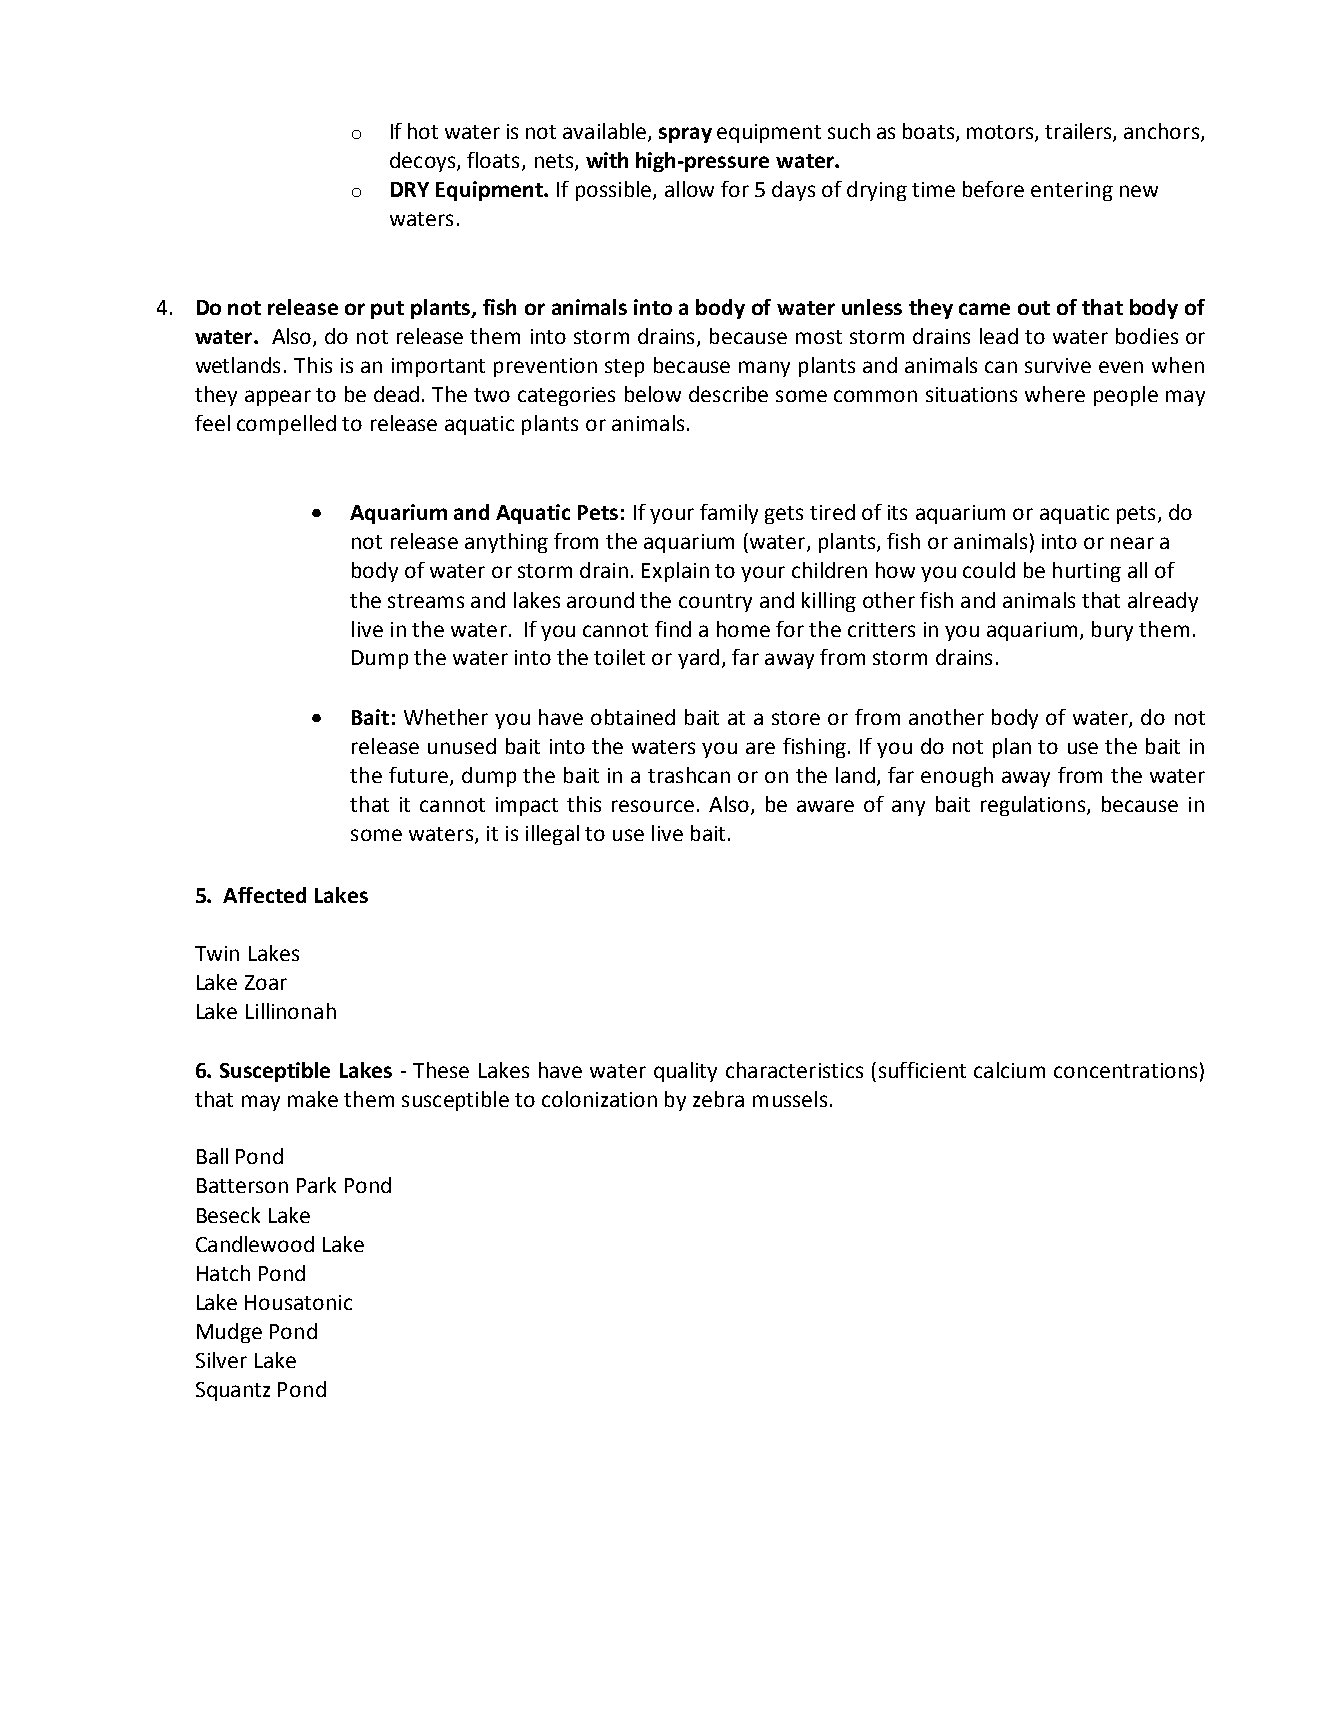 This image has width=1323, height=1712. What do you see at coordinates (221, 1360) in the image?
I see `Silver` at bounding box center [221, 1360].
